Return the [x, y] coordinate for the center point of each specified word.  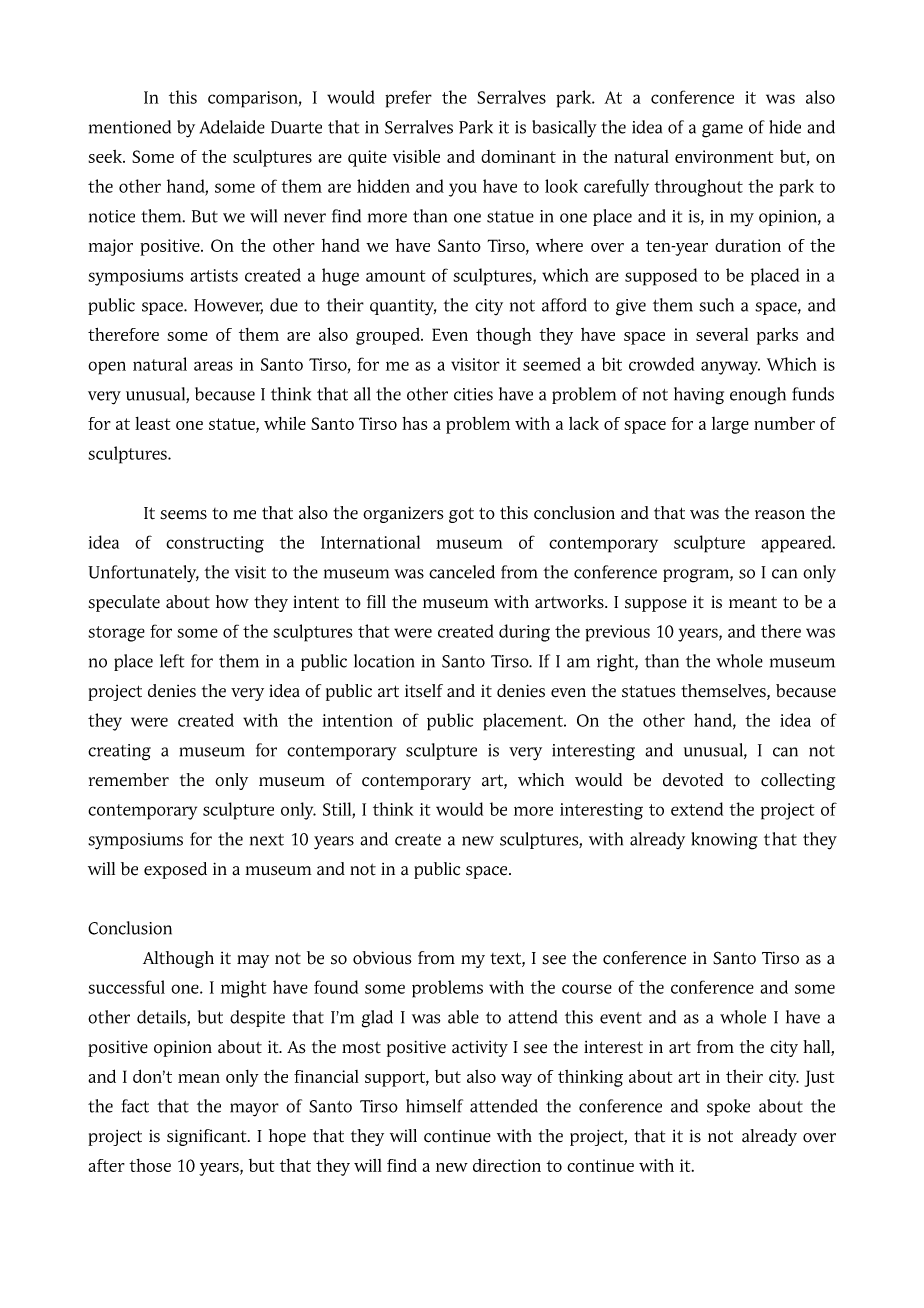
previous [617, 633]
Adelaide [232, 127]
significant [208, 1137]
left [172, 661]
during [524, 633]
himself [434, 1106]
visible [416, 156]
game [722, 131]
